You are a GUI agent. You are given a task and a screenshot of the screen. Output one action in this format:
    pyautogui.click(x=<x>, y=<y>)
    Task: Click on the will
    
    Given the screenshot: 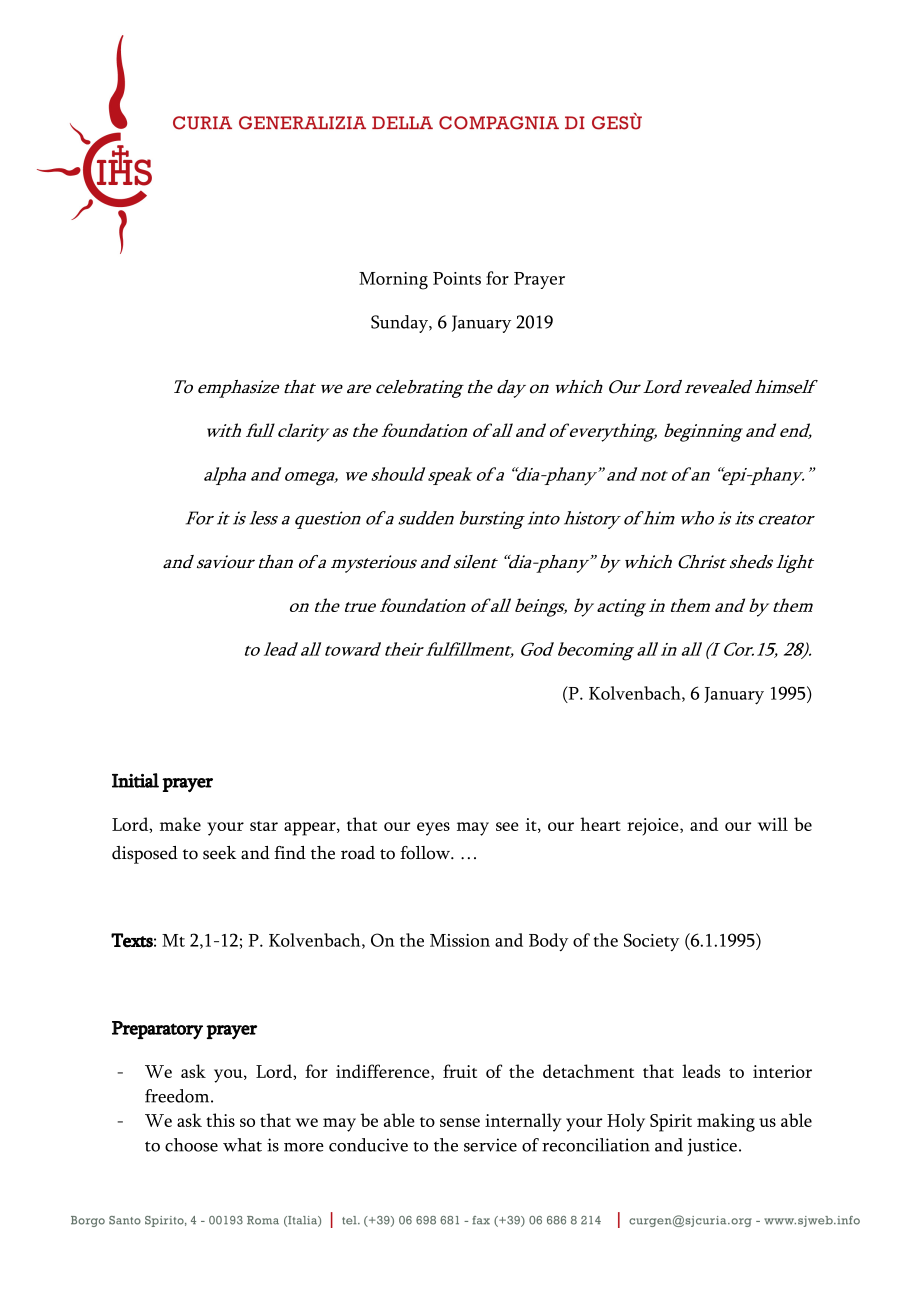 What is the action you would take?
    pyautogui.click(x=773, y=824)
